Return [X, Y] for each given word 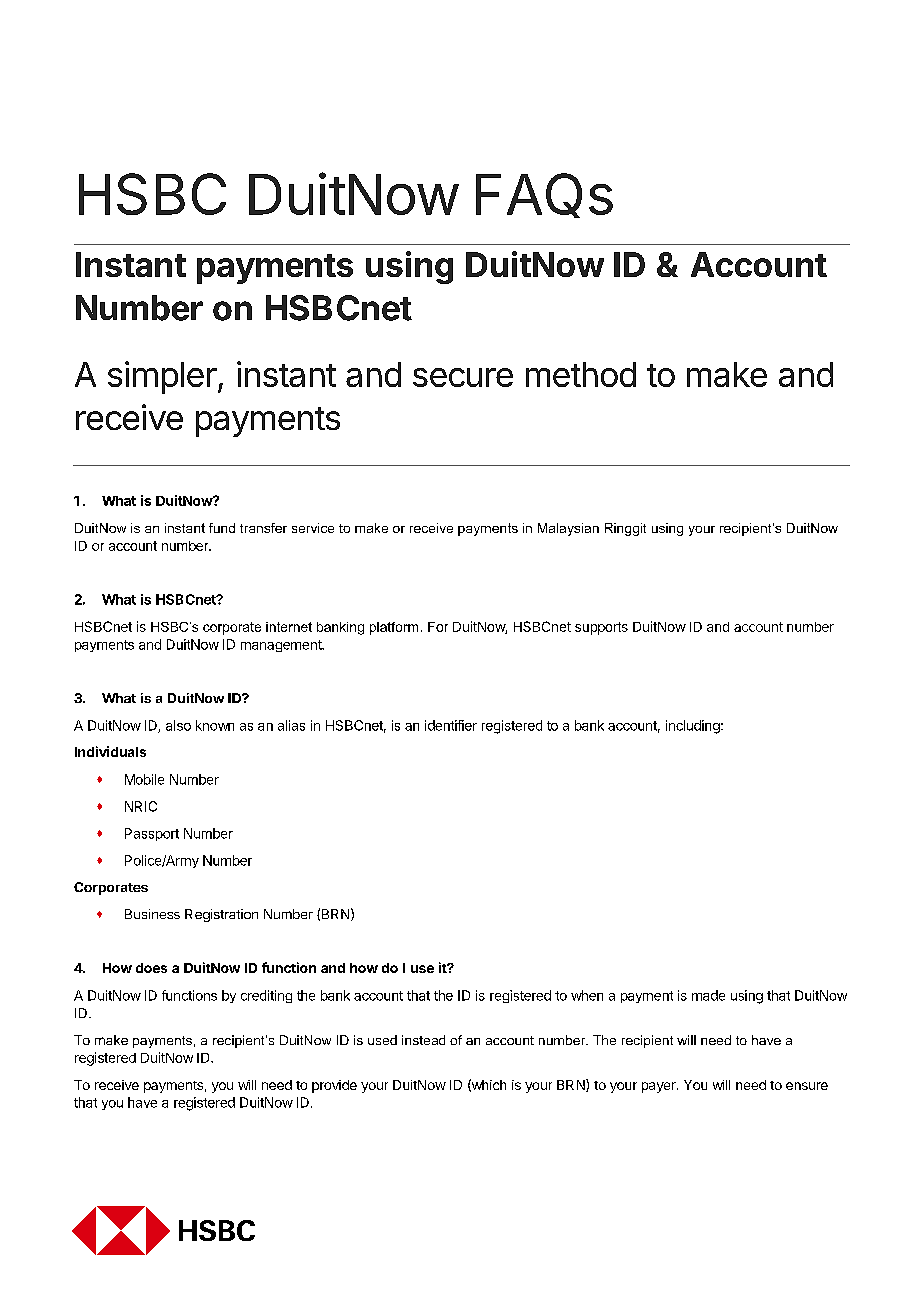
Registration [221, 915]
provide [334, 1086]
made [708, 995]
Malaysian [568, 529]
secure [463, 377]
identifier [451, 725]
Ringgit [625, 529]
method [581, 374]
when [587, 995]
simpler [162, 377]
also [178, 725]
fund [222, 528]
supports [601, 628]
